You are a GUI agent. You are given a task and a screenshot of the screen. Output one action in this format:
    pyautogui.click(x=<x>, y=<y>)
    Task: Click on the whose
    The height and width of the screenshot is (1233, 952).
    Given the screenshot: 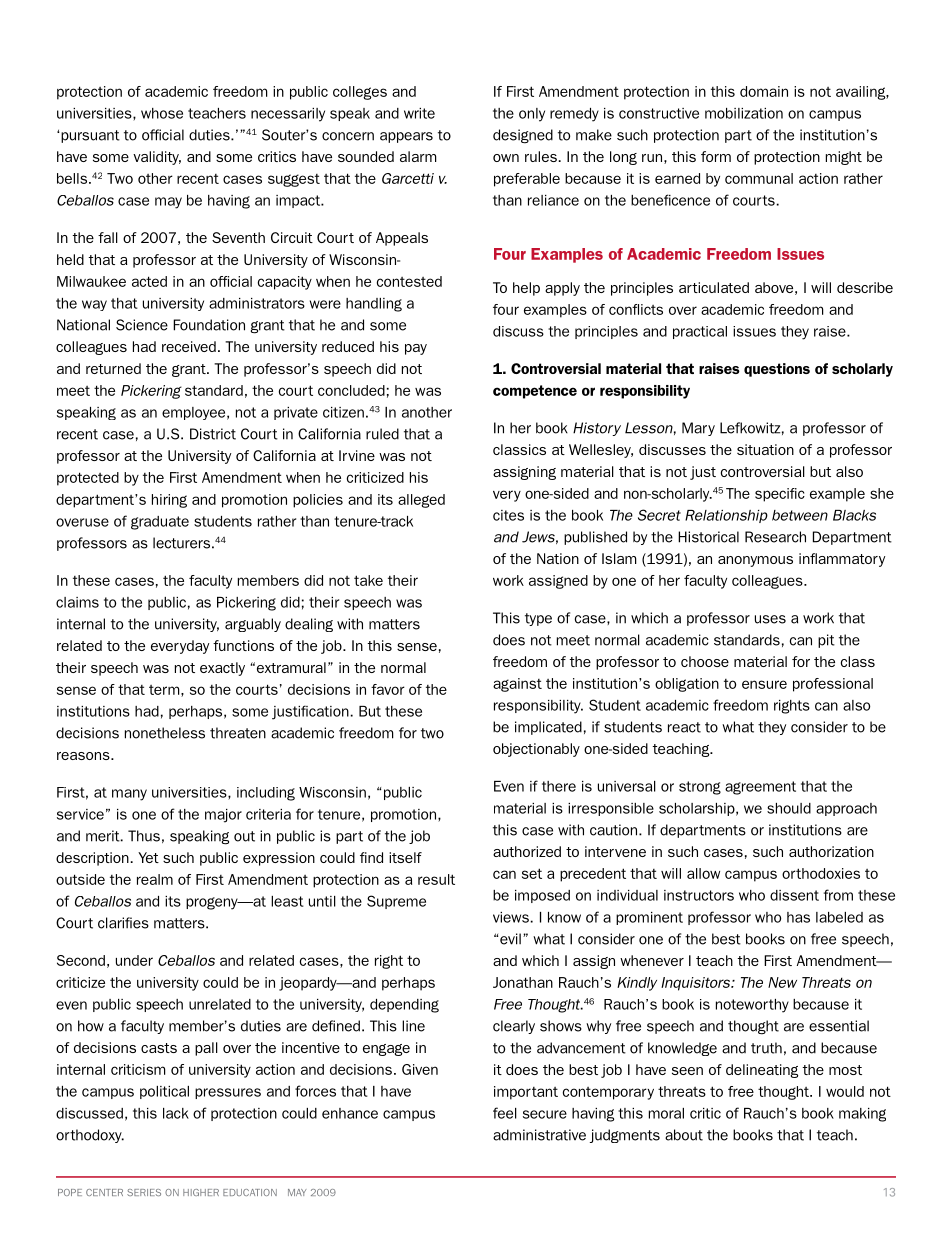 What is the action you would take?
    pyautogui.click(x=162, y=113)
